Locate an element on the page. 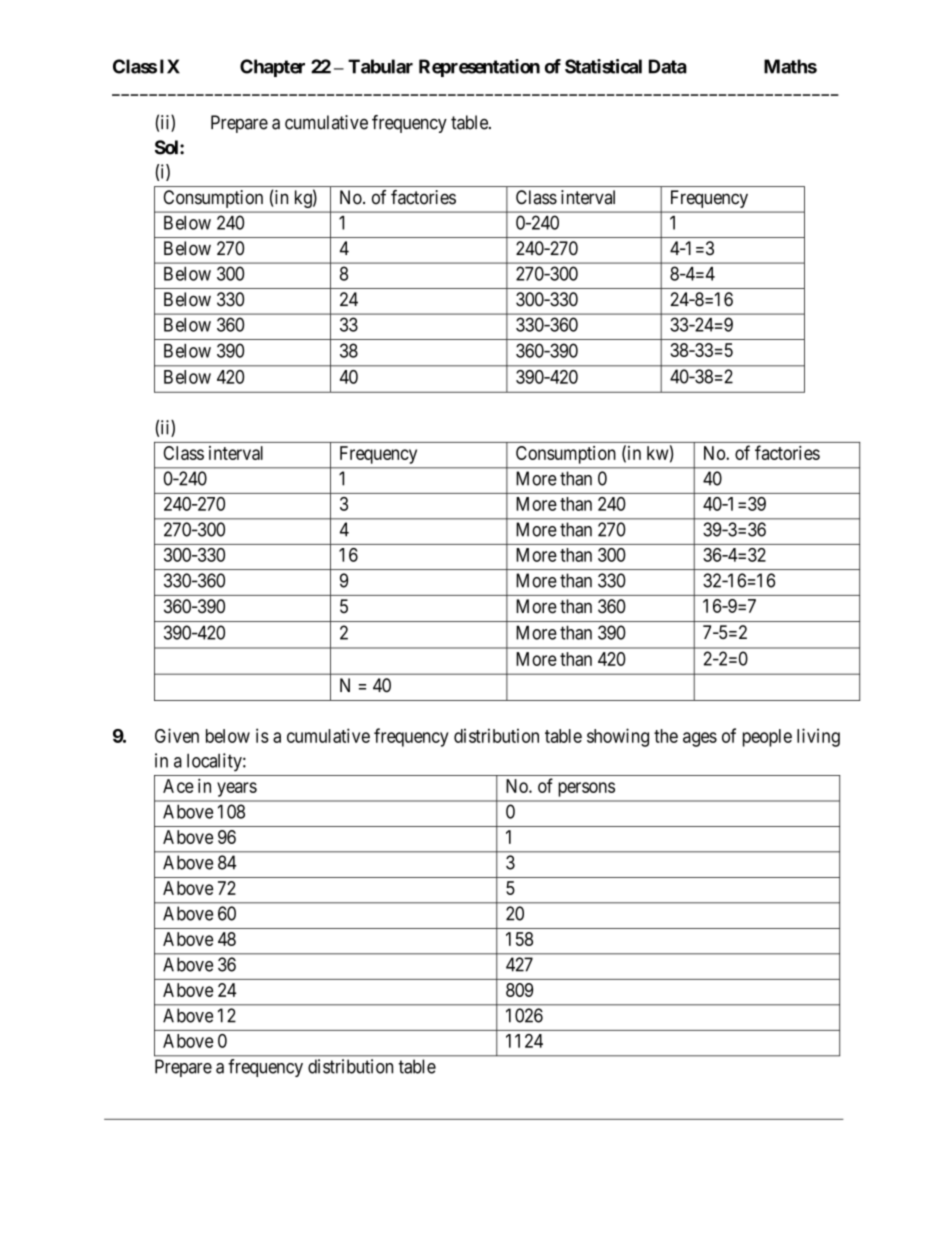 The width and height of the image is (952, 1233). living is located at coordinates (818, 737).
